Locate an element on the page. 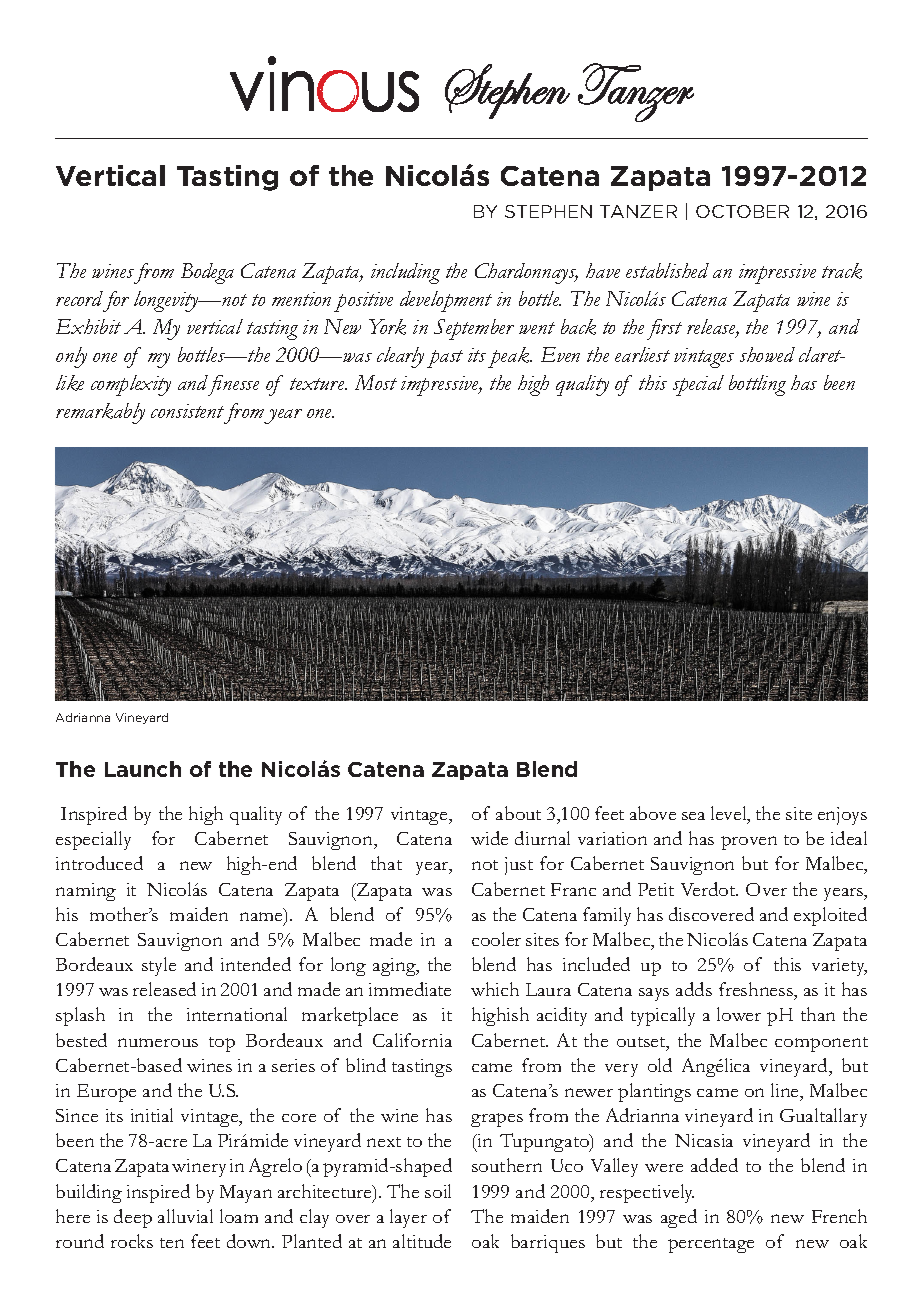  consistent is located at coordinates (187, 411).
